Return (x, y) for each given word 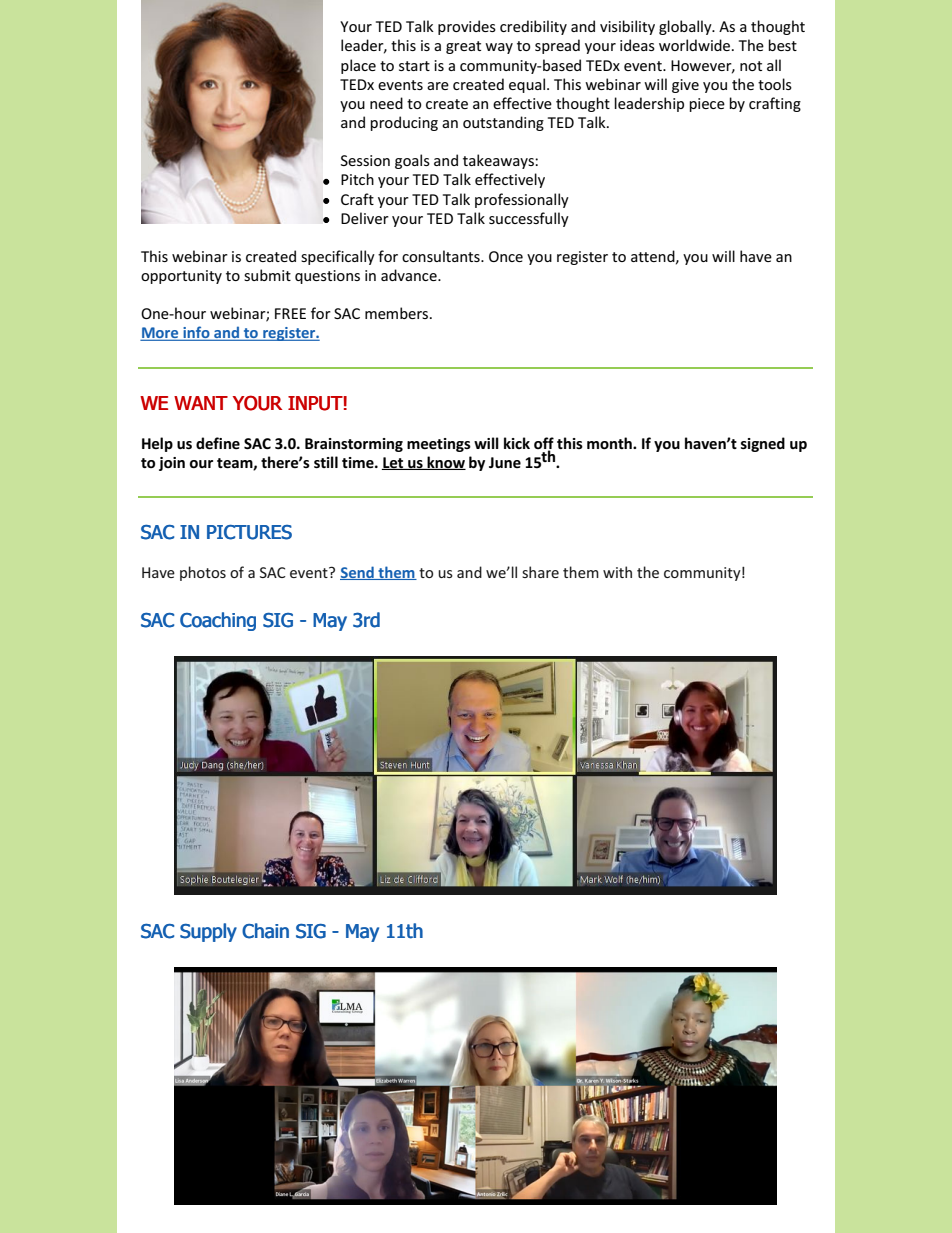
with (617, 572)
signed (763, 444)
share (540, 572)
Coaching (218, 621)
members (398, 313)
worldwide (696, 45)
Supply (208, 932)
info (196, 333)
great (463, 47)
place (358, 66)
